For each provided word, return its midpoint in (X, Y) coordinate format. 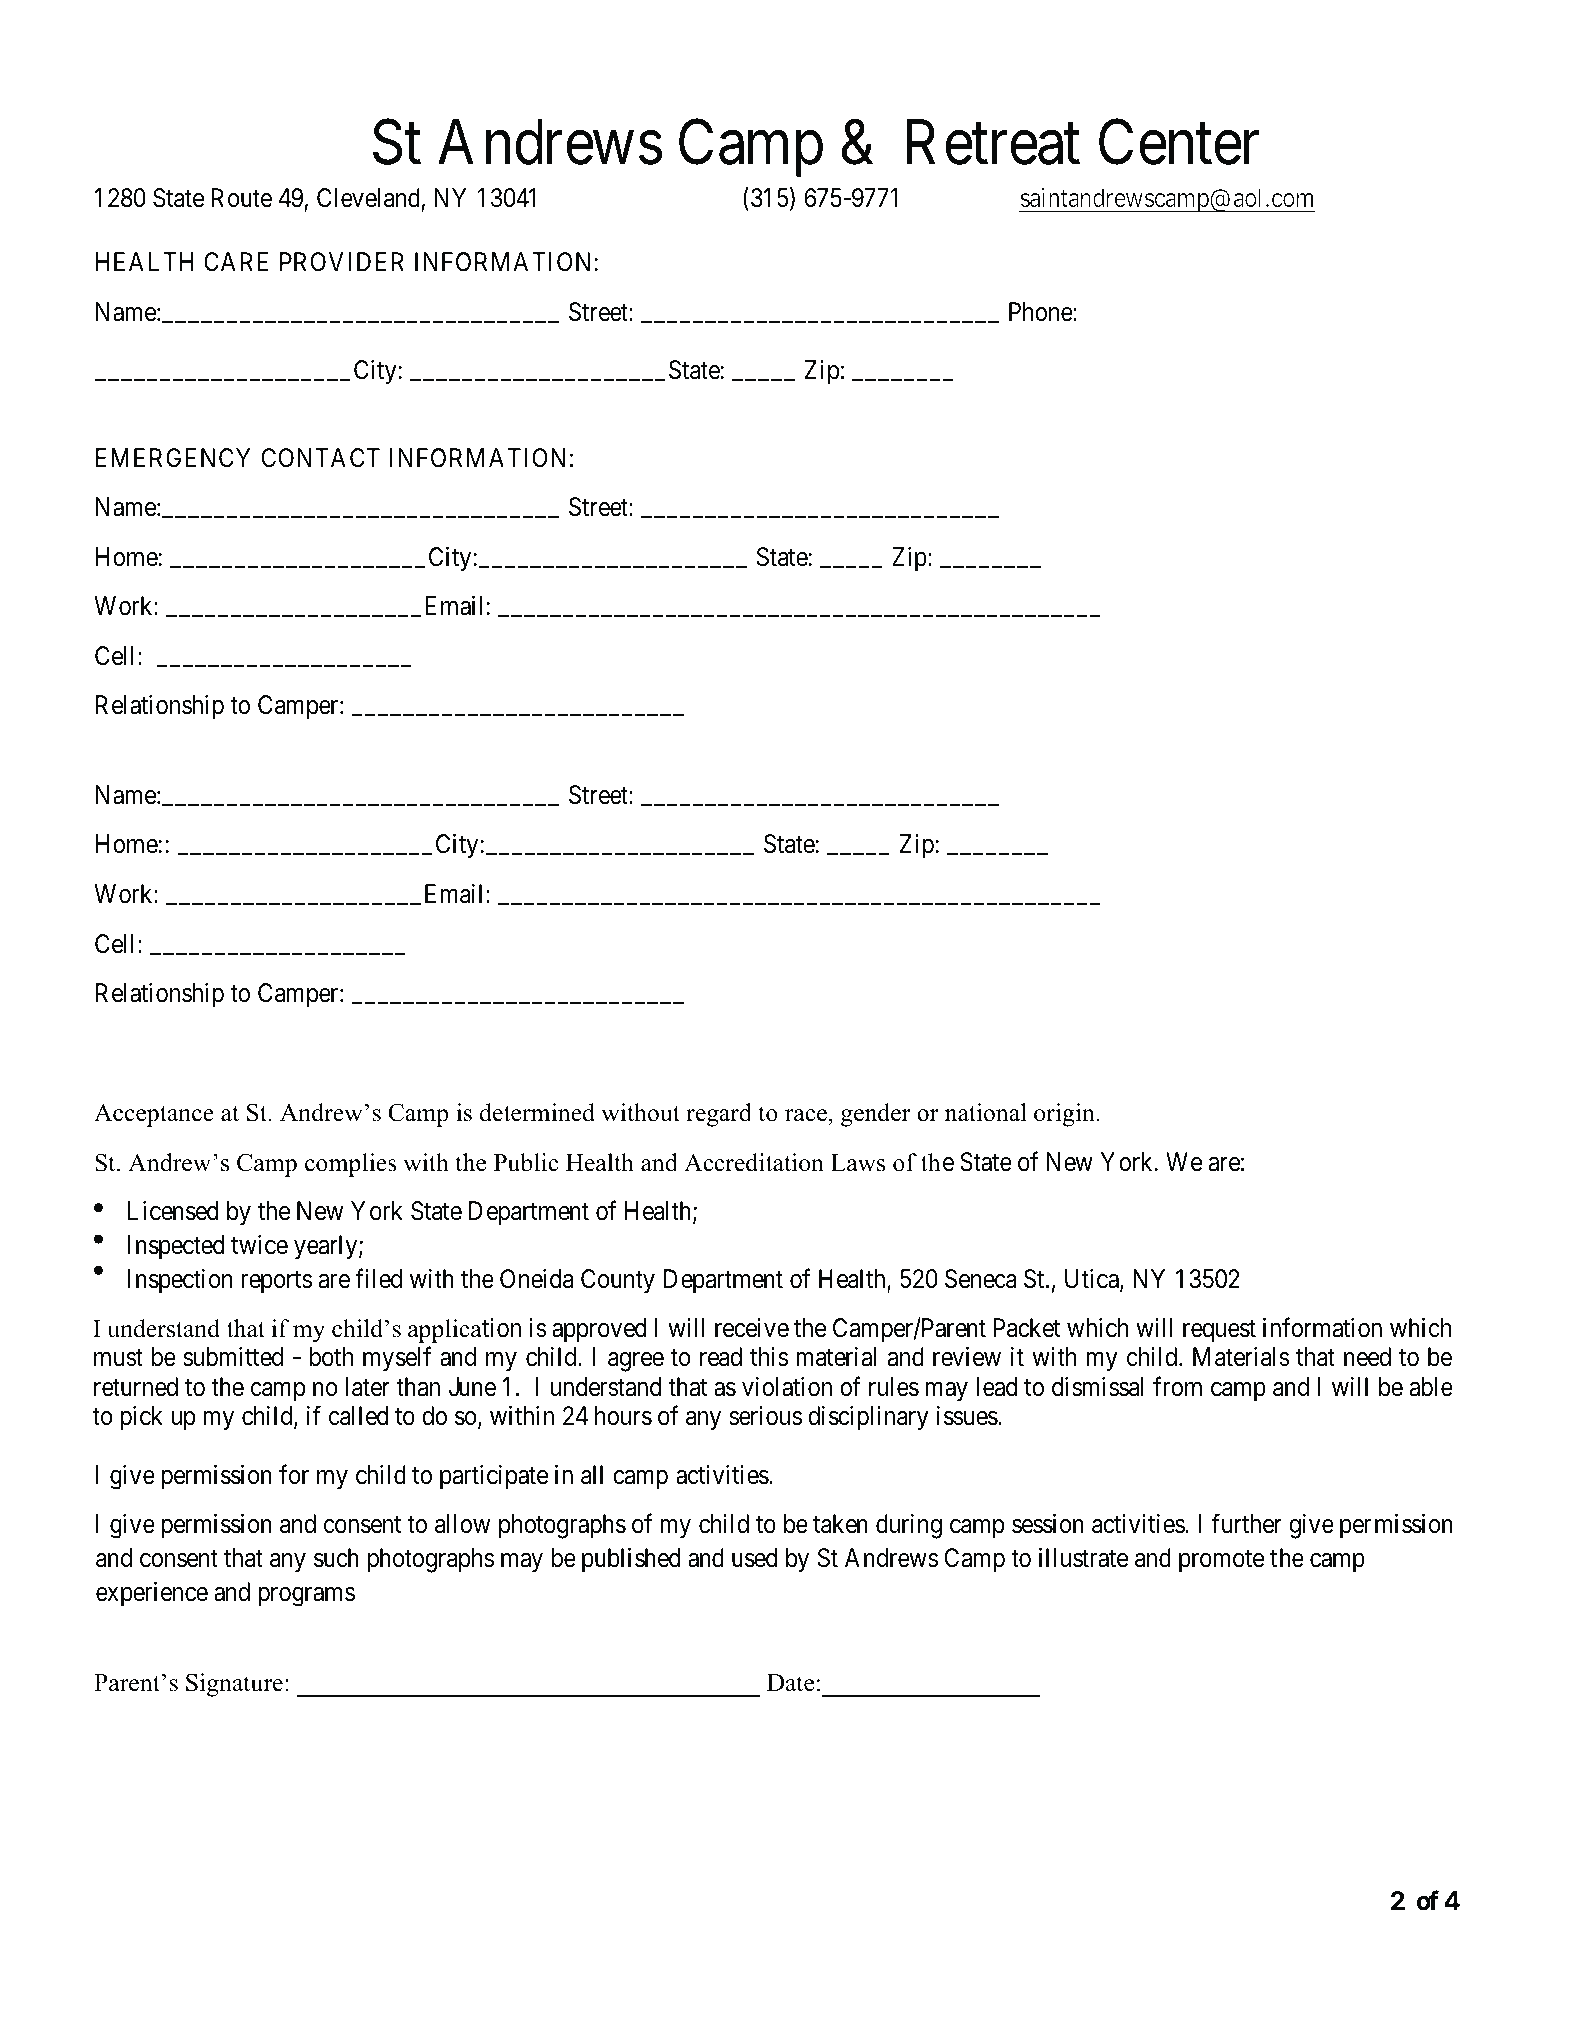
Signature (234, 1685)
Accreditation (754, 1162)
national (986, 1112)
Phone (1041, 312)
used (754, 1558)
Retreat (993, 143)
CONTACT (321, 458)
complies (351, 1165)
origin (1064, 1115)
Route (241, 198)
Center (1179, 143)
